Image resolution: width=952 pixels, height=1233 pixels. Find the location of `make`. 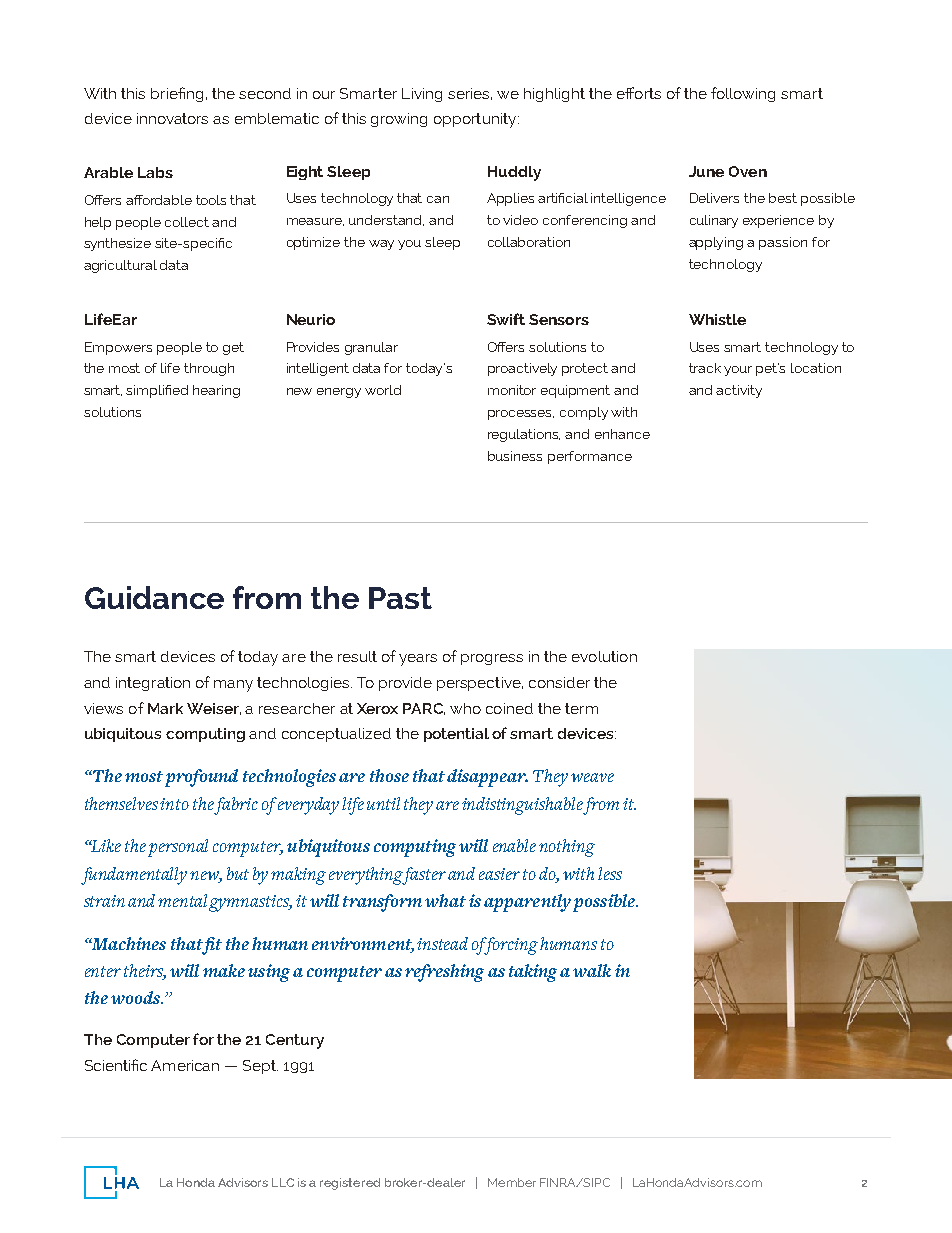

make is located at coordinates (224, 970).
